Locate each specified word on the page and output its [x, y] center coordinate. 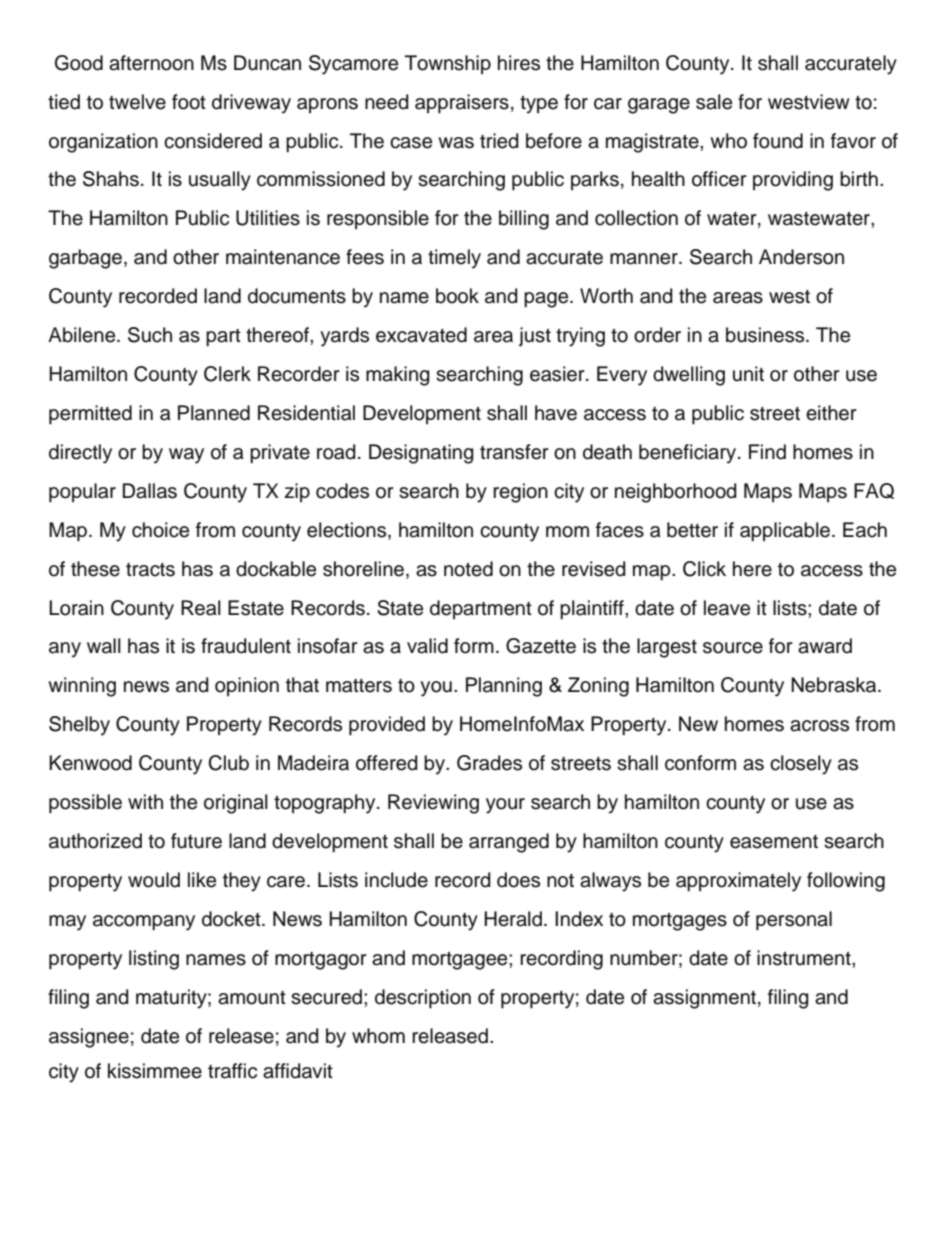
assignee [89, 1038]
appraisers [462, 104]
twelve [137, 102]
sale [714, 102]
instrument [805, 958]
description [423, 999]
